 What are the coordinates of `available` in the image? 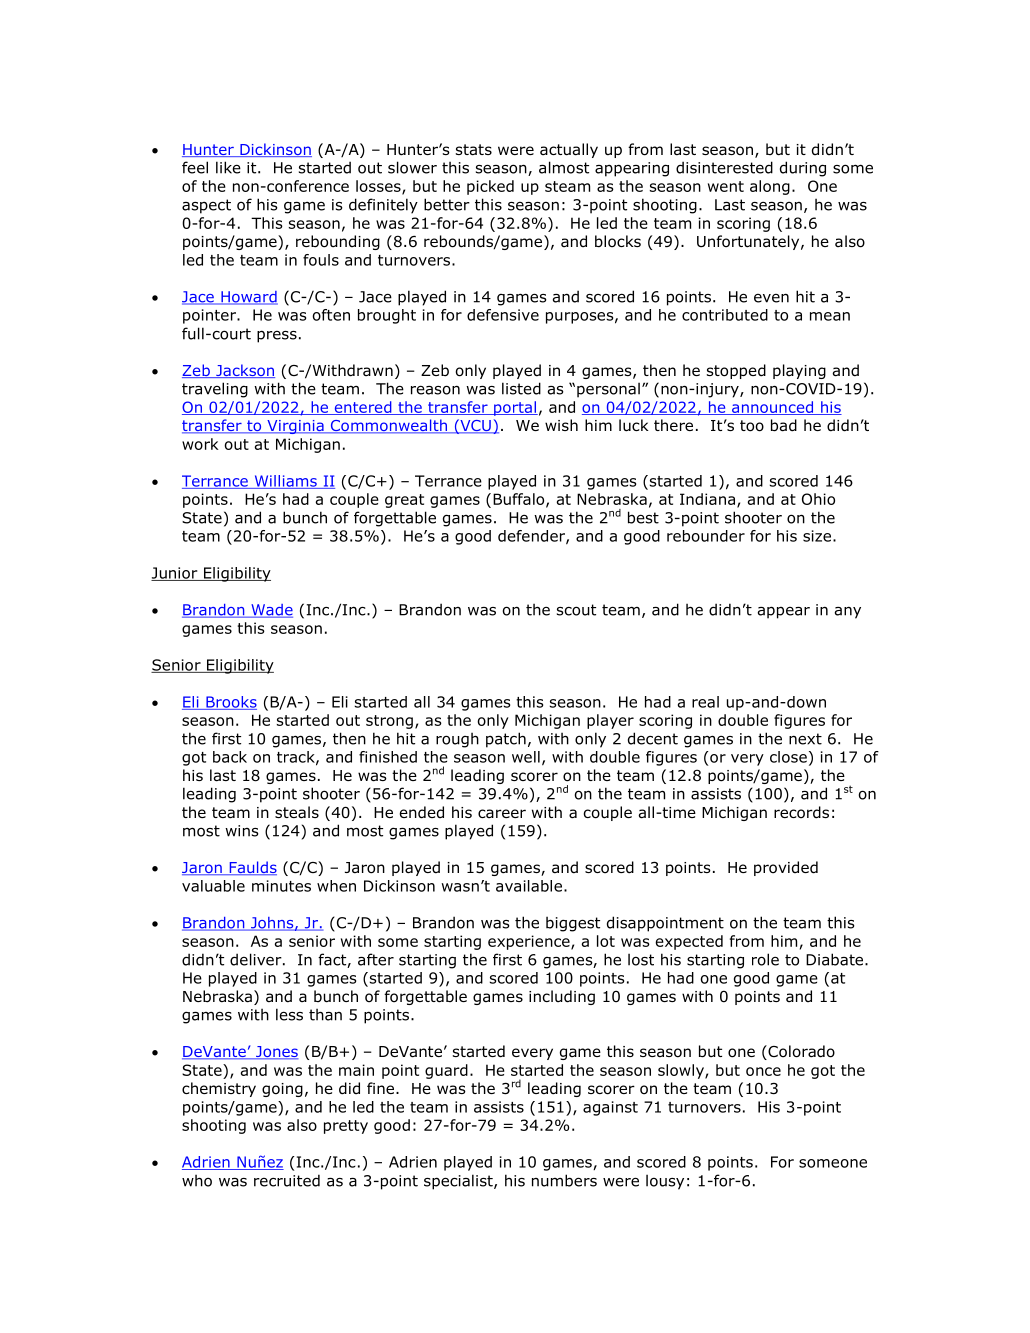 It's located at (529, 886).
